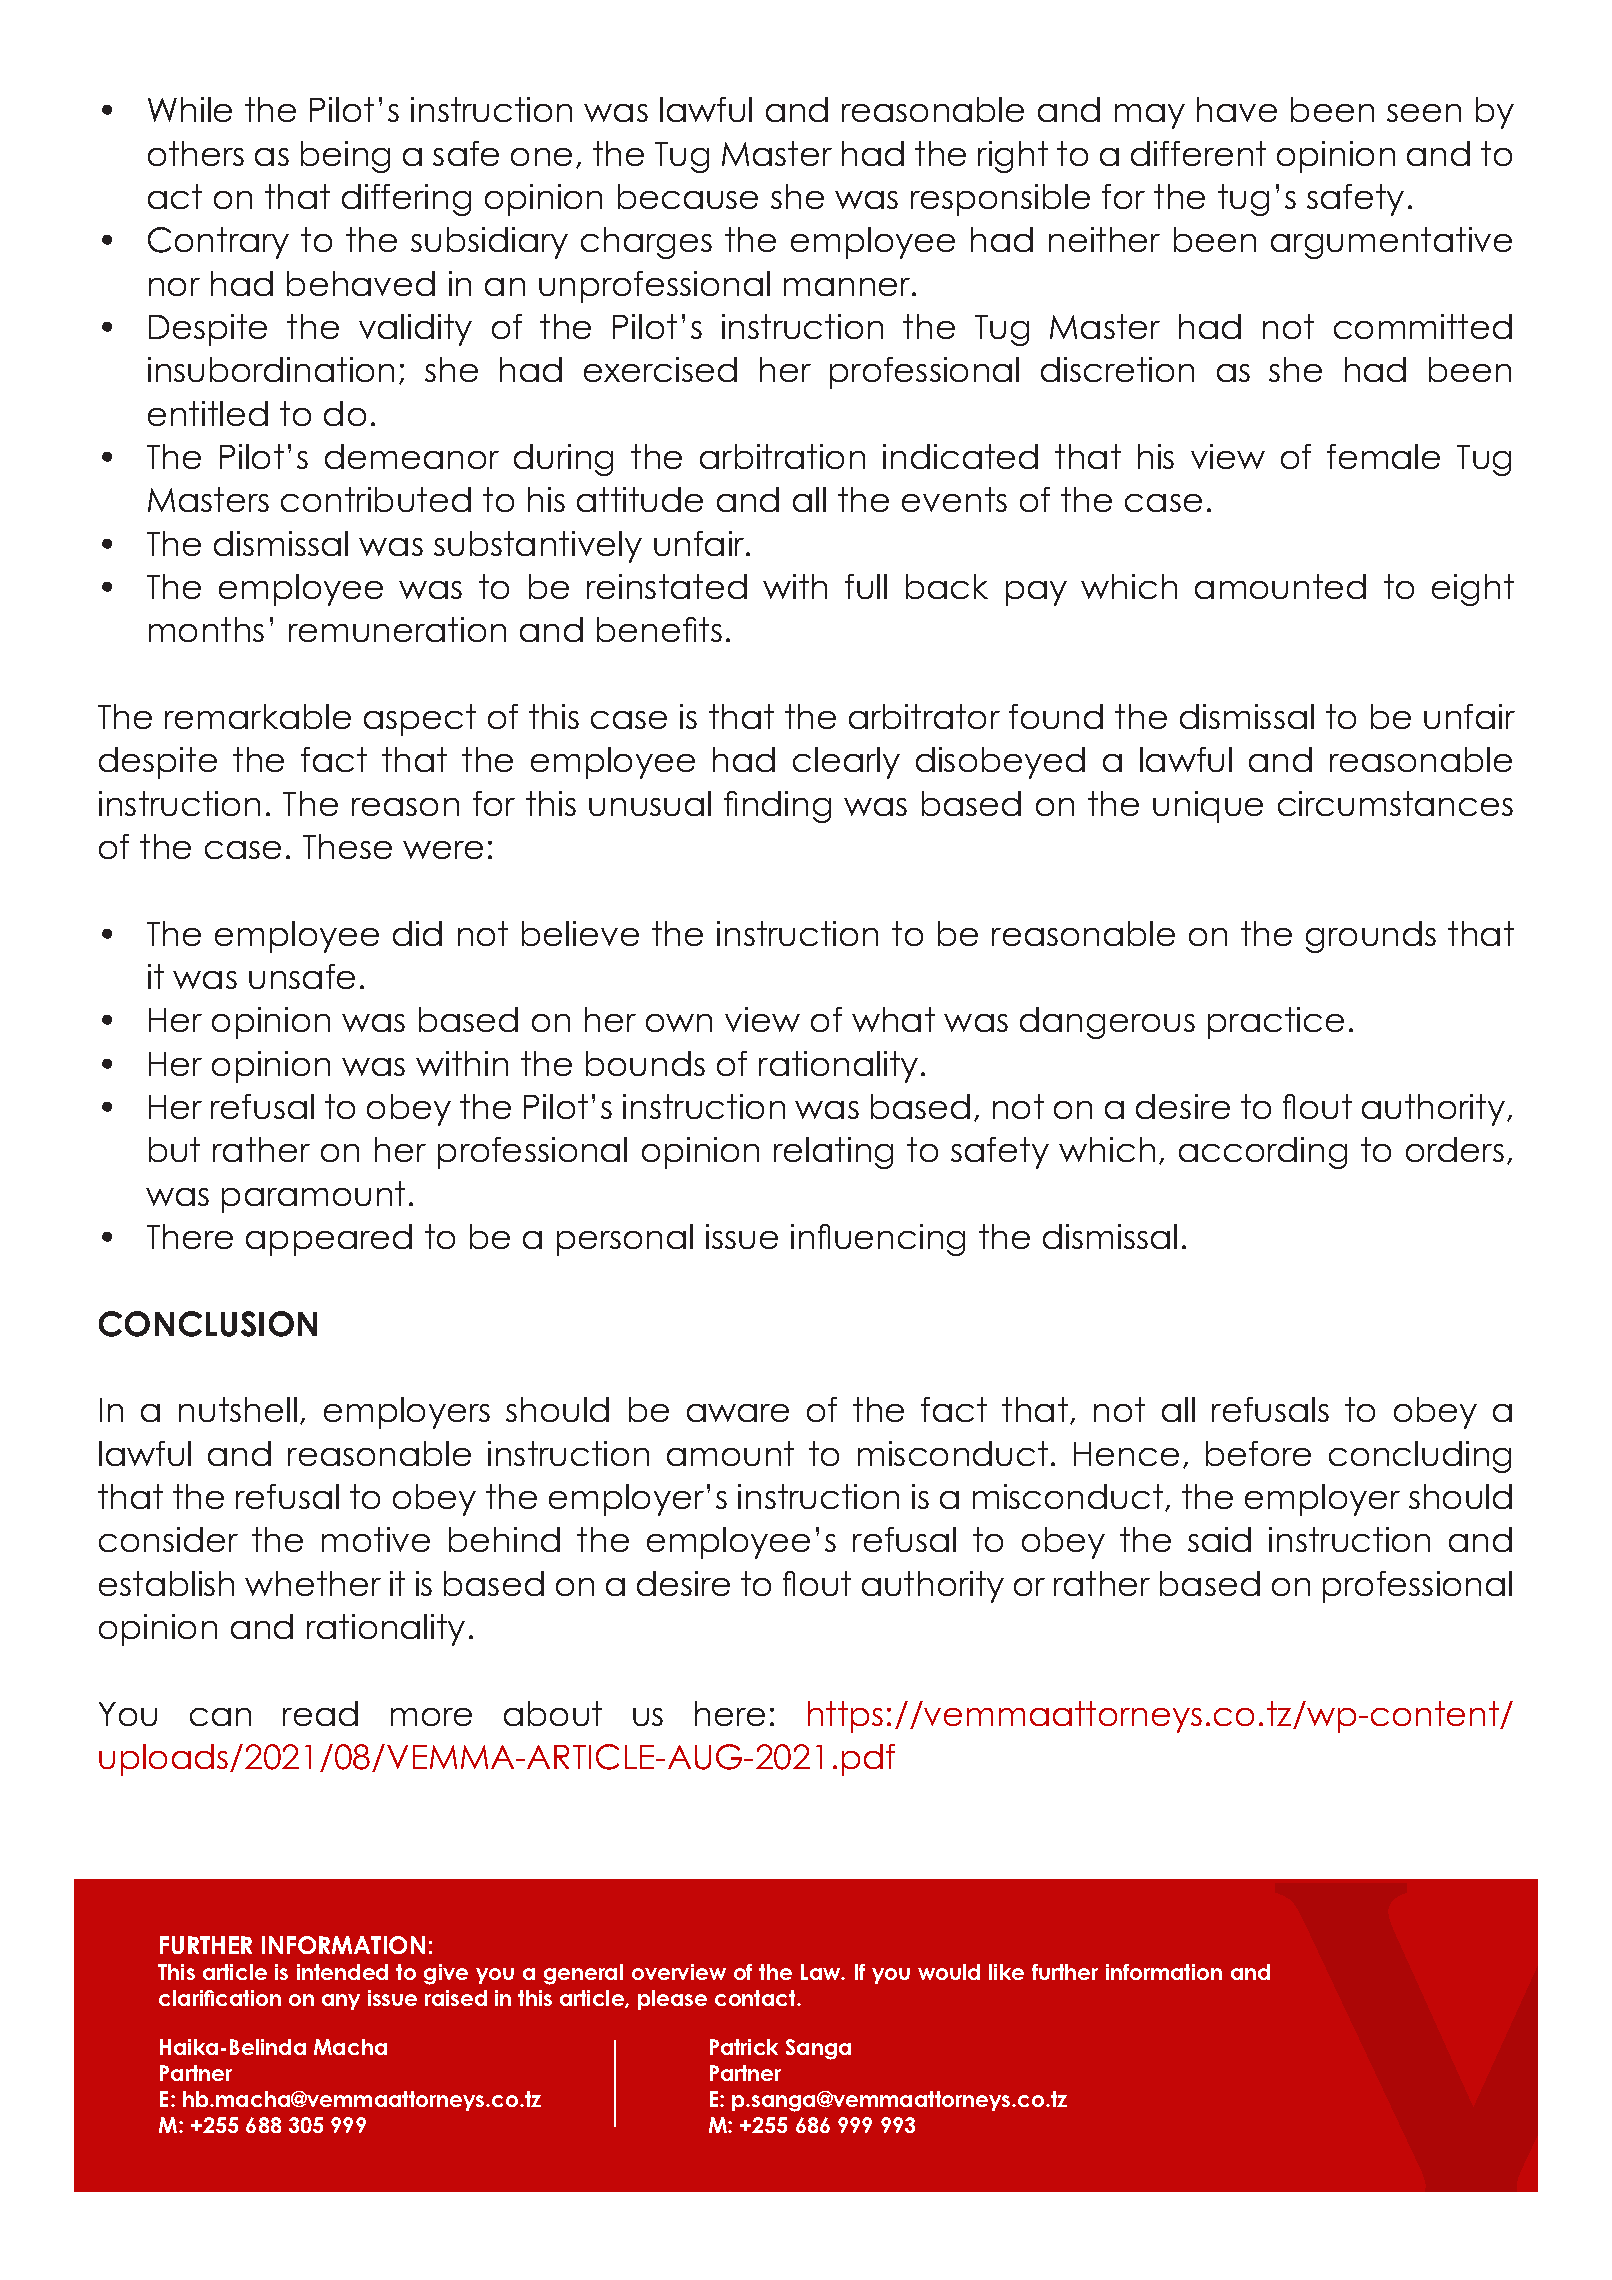 This screenshot has width=1612, height=2280. What do you see at coordinates (757, 1998) in the screenshot?
I see `contact` at bounding box center [757, 1998].
